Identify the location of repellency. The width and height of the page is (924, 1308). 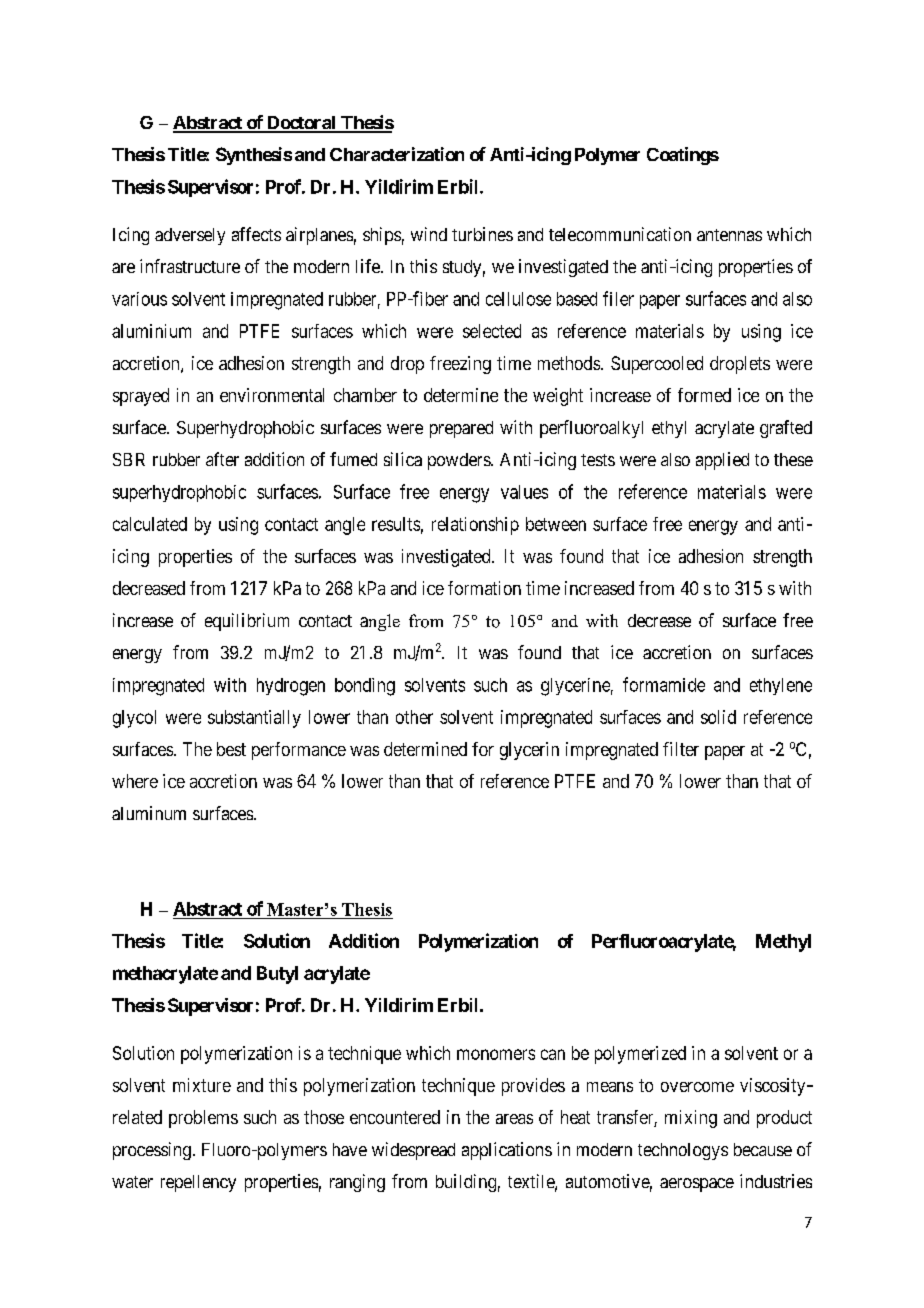
(198, 1183).
